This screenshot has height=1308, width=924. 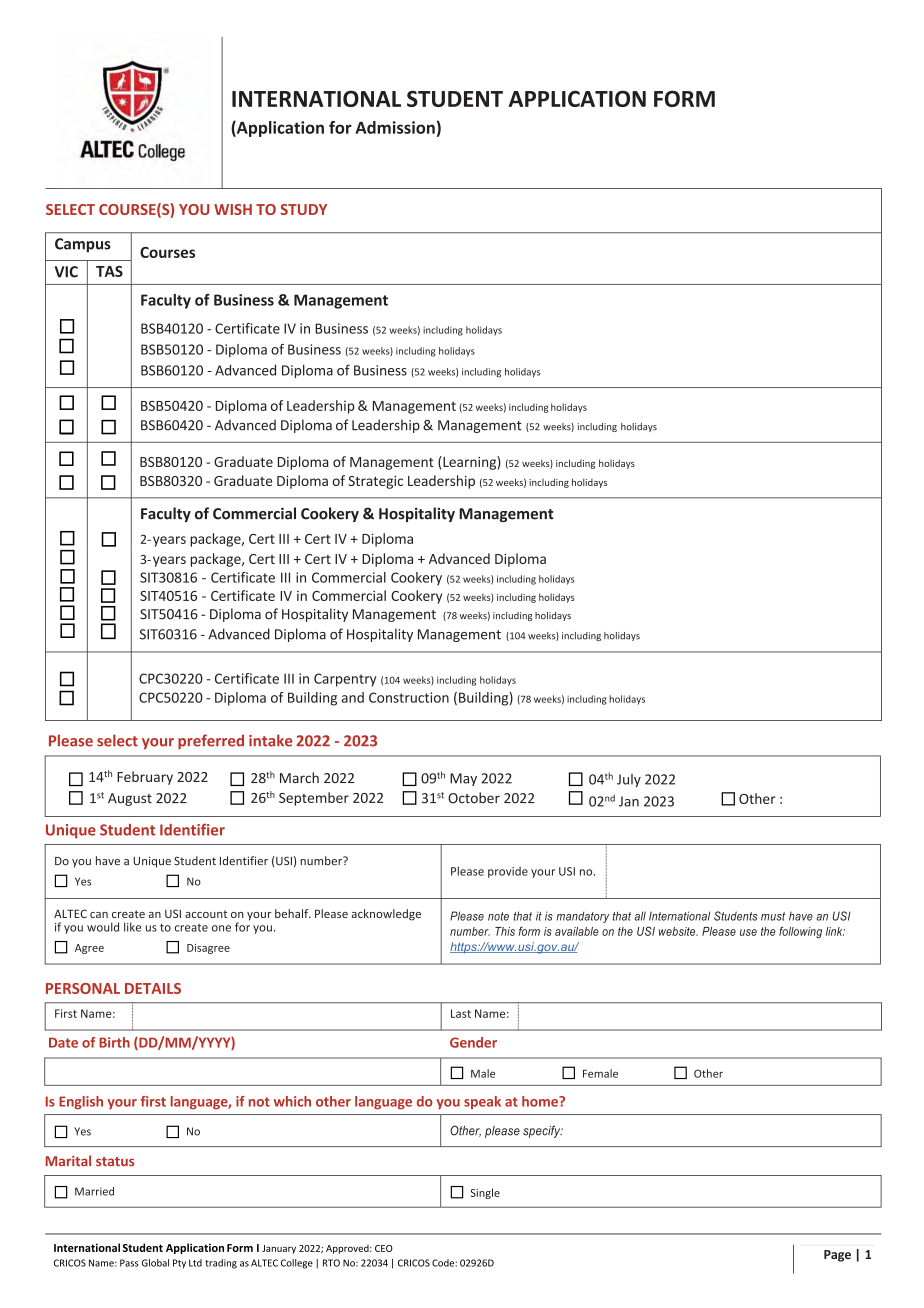 I want to click on Global, so click(x=155, y=1263).
